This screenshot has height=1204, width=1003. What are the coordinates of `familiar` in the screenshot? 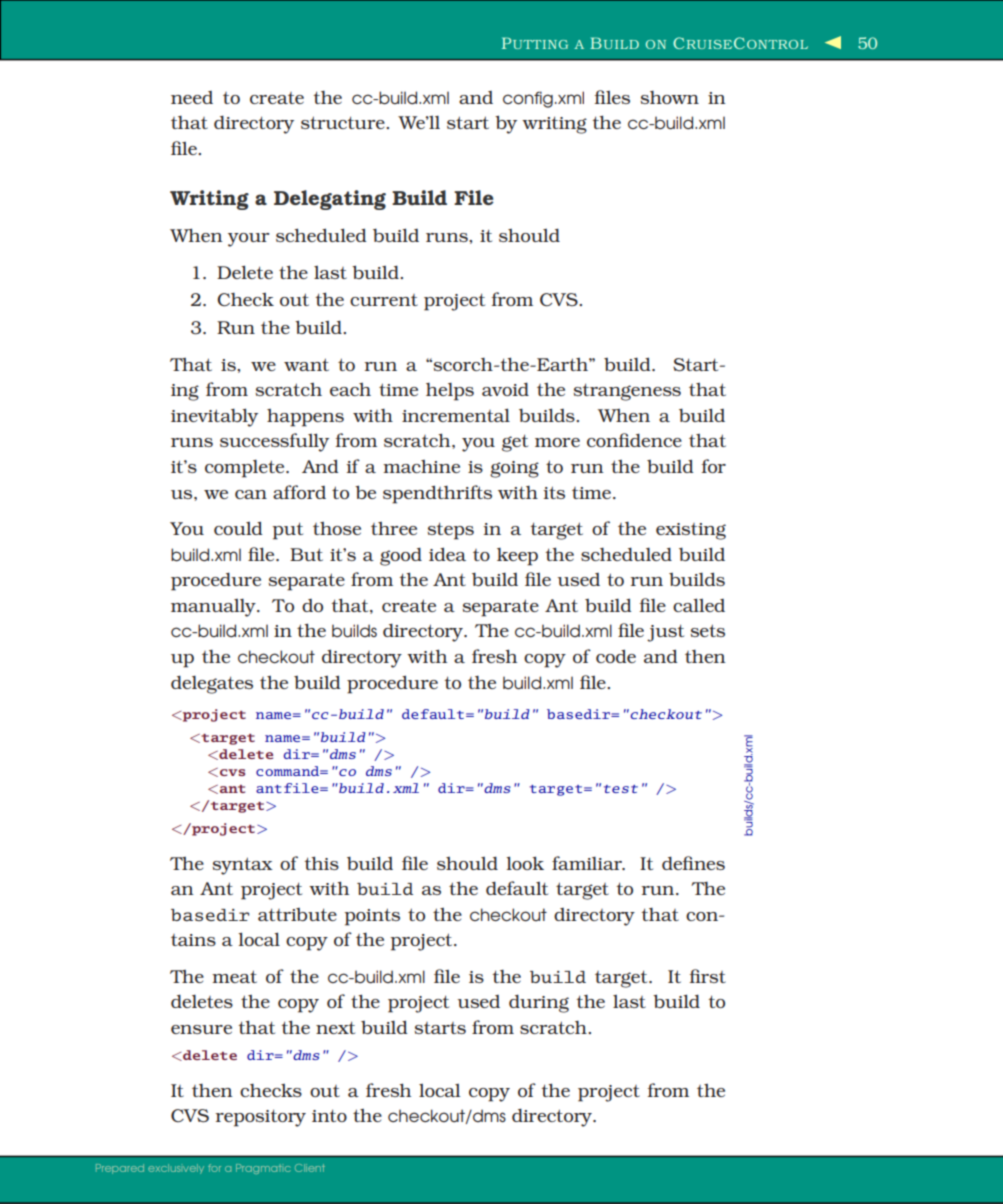 It's located at (588, 863).
